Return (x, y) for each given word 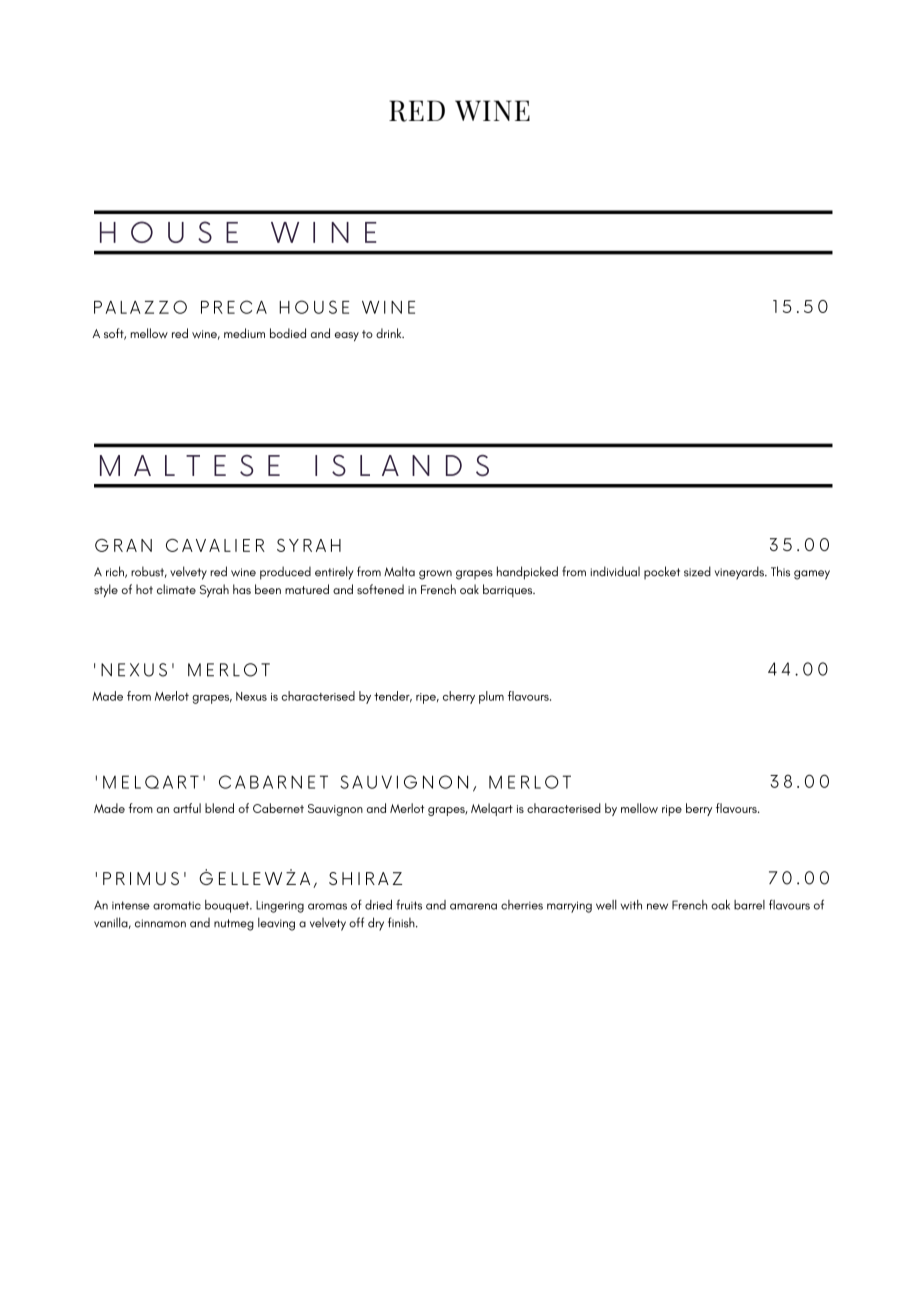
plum (491, 697)
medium (244, 333)
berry (699, 809)
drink (390, 333)
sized (697, 571)
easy (347, 336)
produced (285, 573)
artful (187, 808)
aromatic (177, 905)
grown (435, 575)
